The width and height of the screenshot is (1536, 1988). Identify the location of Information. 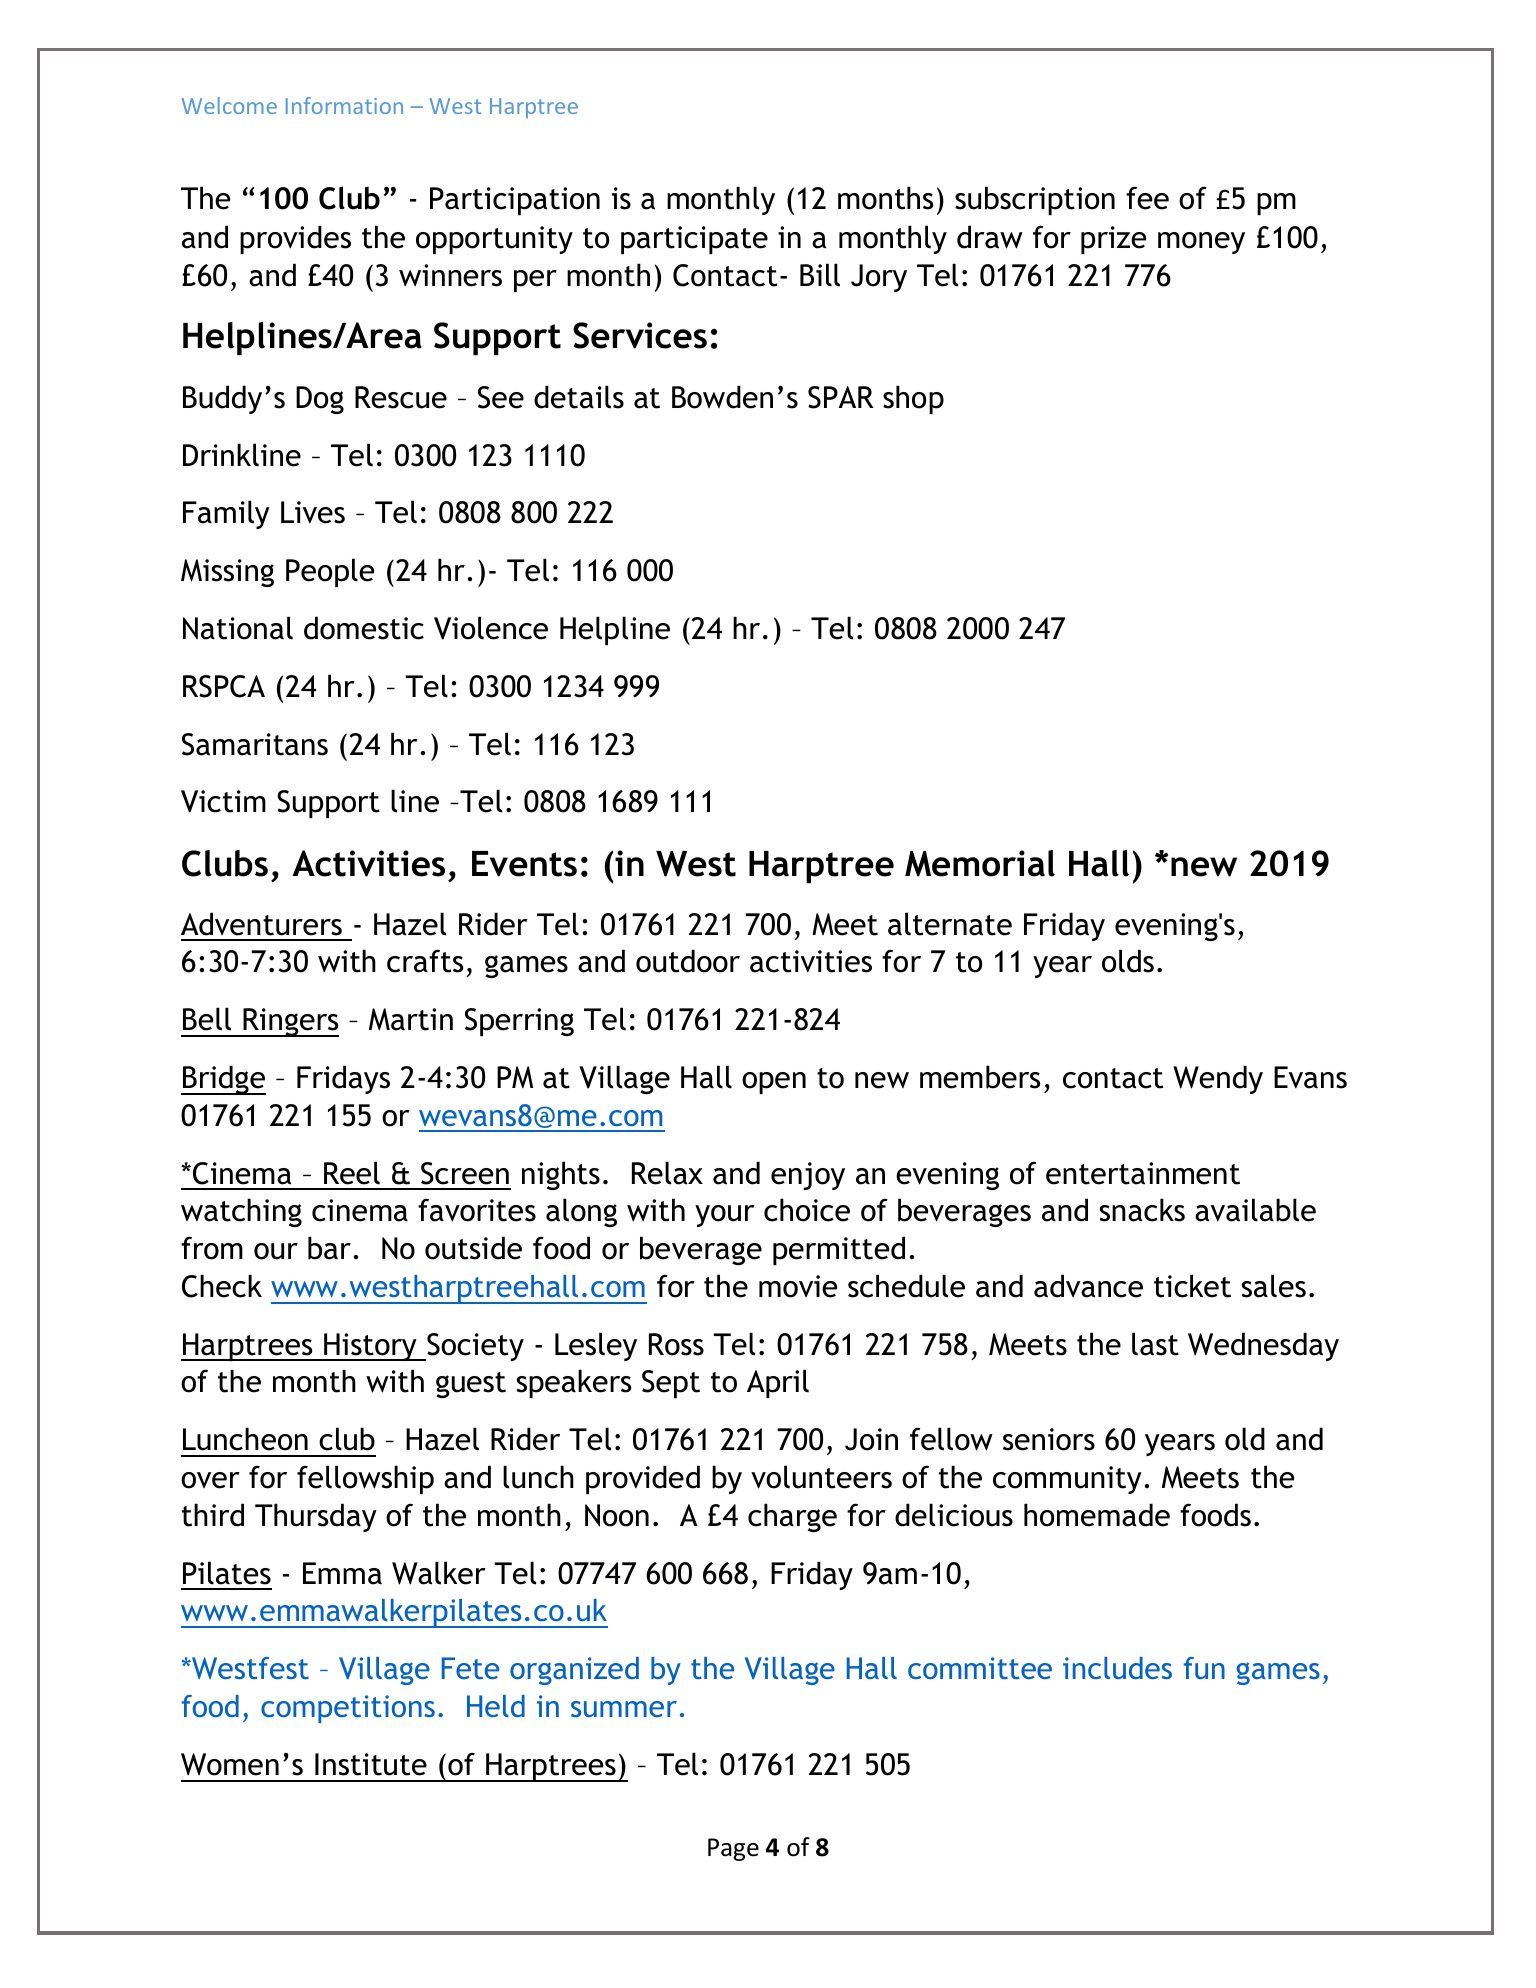
(344, 105).
